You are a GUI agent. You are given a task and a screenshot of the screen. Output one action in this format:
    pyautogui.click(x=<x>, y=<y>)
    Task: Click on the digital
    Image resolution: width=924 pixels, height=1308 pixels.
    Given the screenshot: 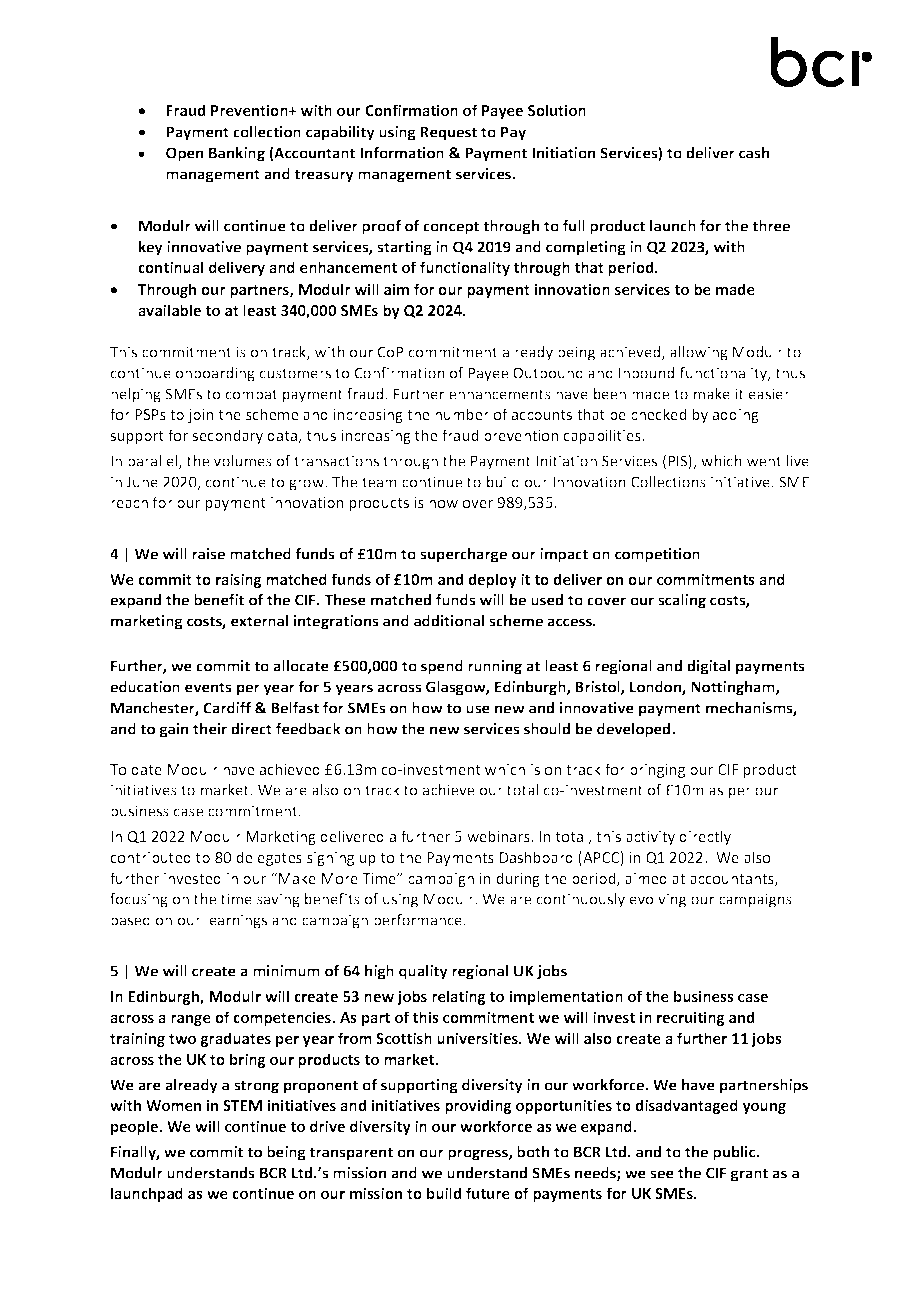 What is the action you would take?
    pyautogui.click(x=708, y=667)
